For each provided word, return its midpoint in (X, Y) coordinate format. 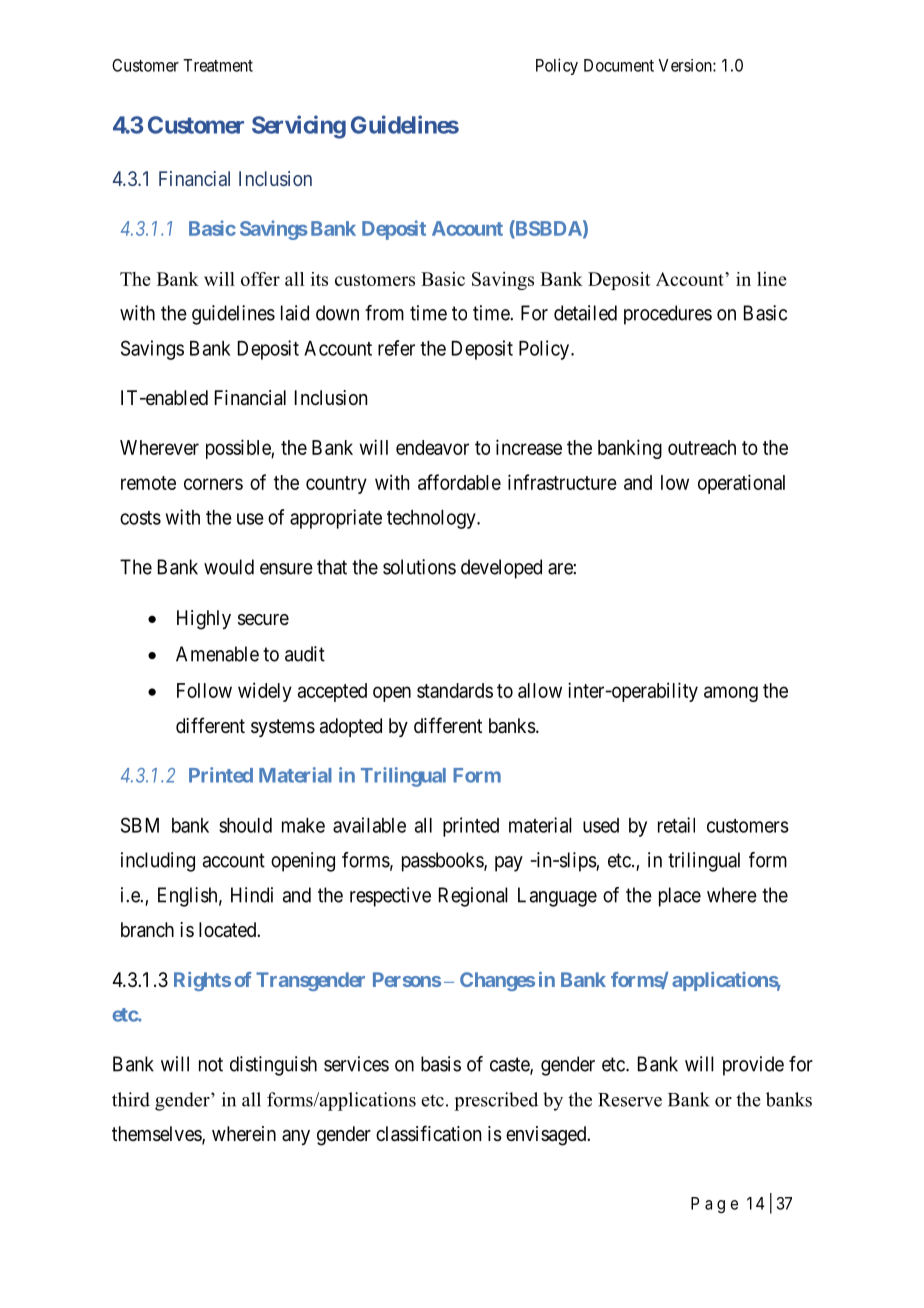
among (731, 694)
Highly (204, 620)
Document (619, 65)
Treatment (218, 65)
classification (428, 1133)
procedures (668, 315)
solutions (419, 567)
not (211, 1064)
